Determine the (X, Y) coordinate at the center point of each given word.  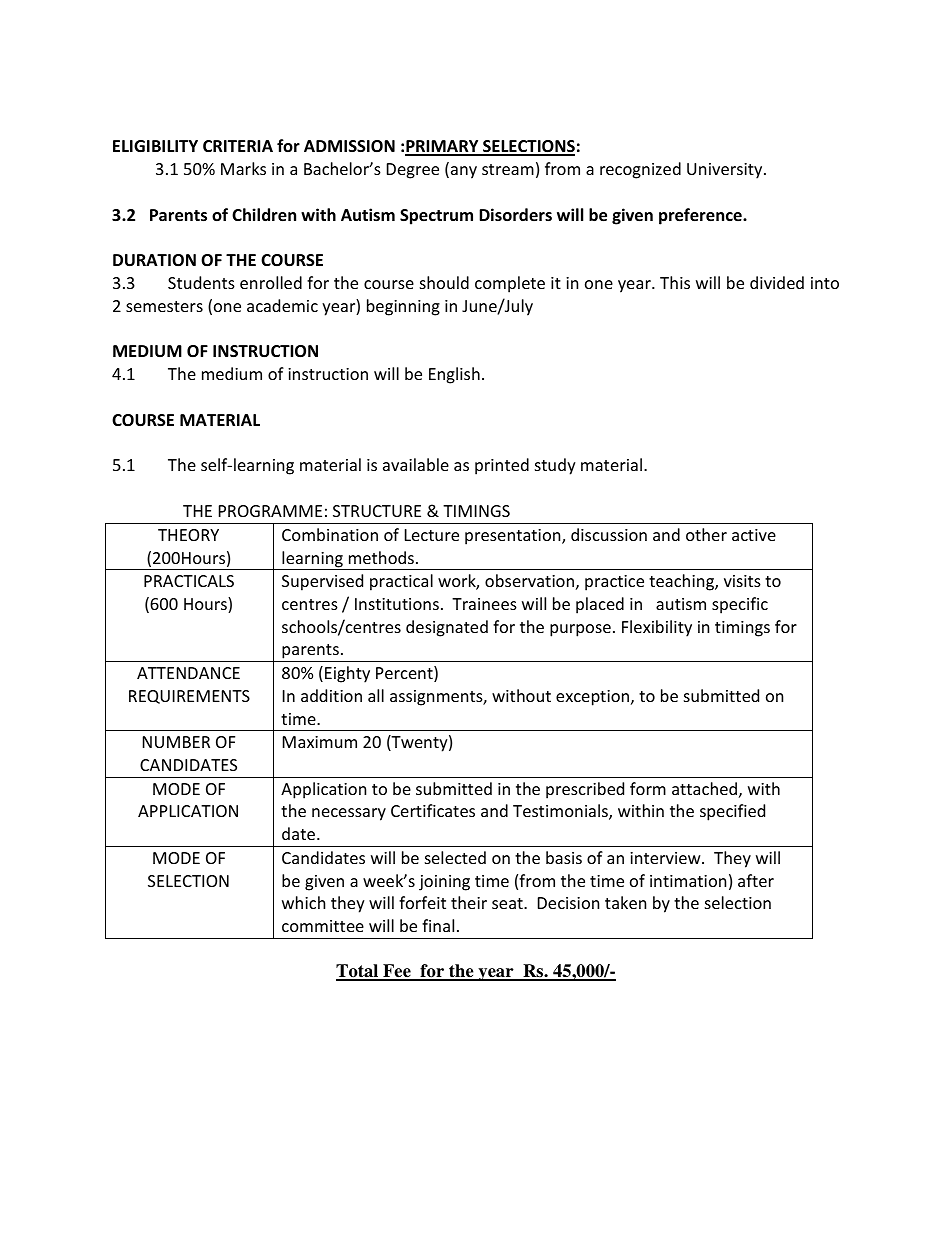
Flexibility (657, 628)
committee (323, 926)
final (438, 925)
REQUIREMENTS (189, 697)
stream (508, 169)
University (726, 171)
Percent (405, 674)
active (754, 535)
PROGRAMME (270, 511)
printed (502, 466)
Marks (243, 168)
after (756, 880)
